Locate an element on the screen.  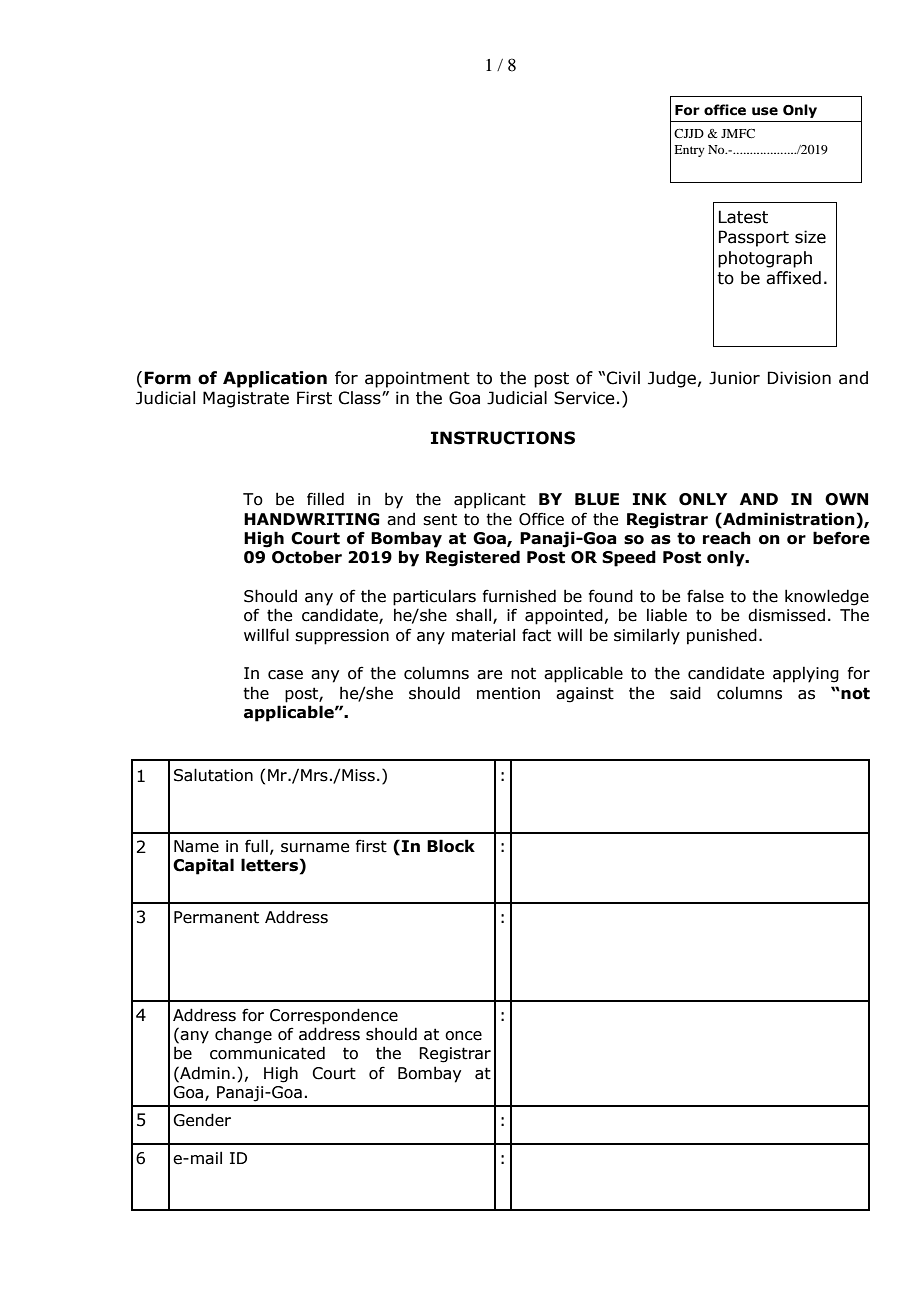
INSTRUCTIONS is located at coordinates (503, 438).
